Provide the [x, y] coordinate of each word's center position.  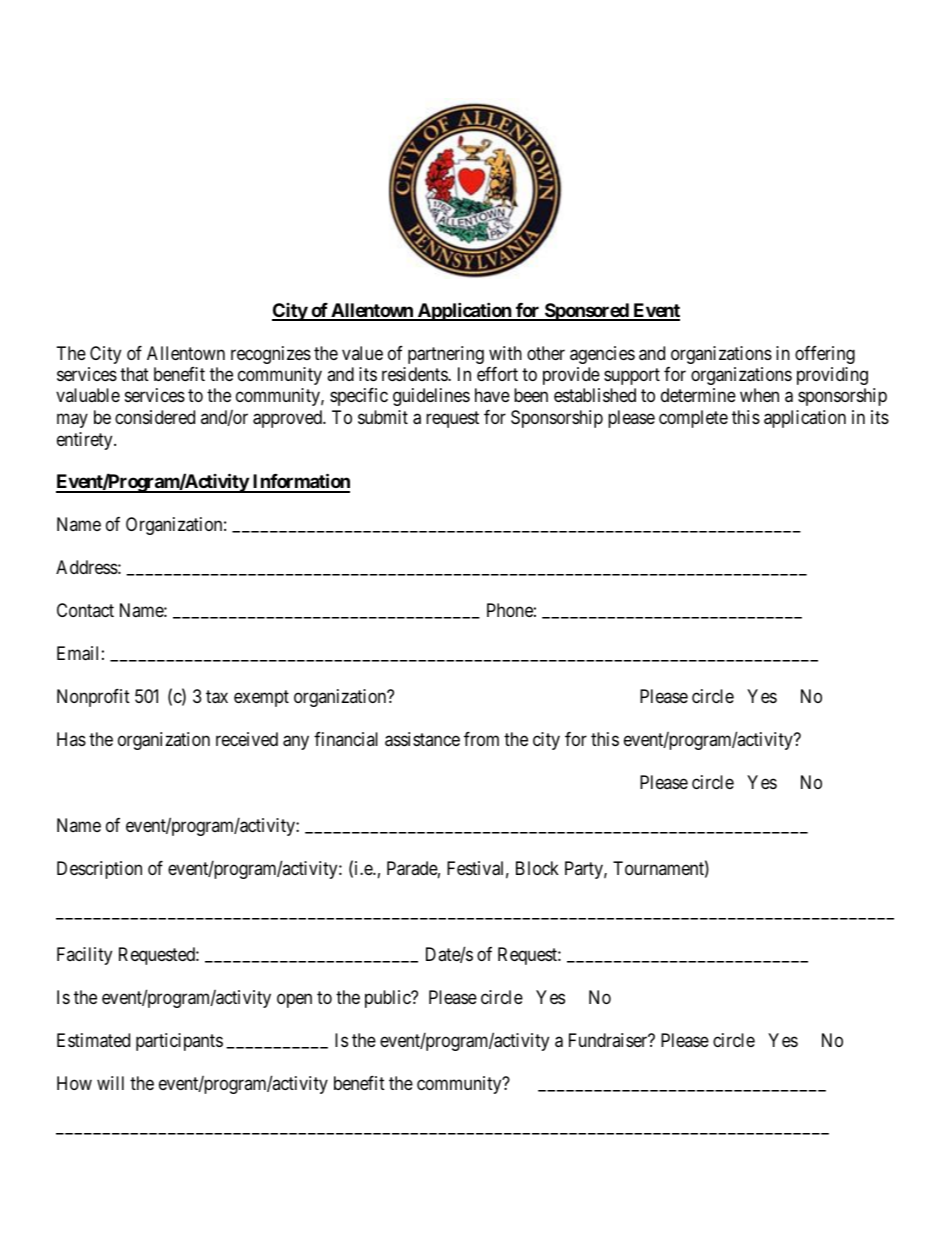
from [481, 739]
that [134, 374]
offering [825, 355]
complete [693, 419]
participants [179, 1042]
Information [300, 483]
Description [99, 870]
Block [537, 868]
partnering [446, 355]
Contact [85, 610]
